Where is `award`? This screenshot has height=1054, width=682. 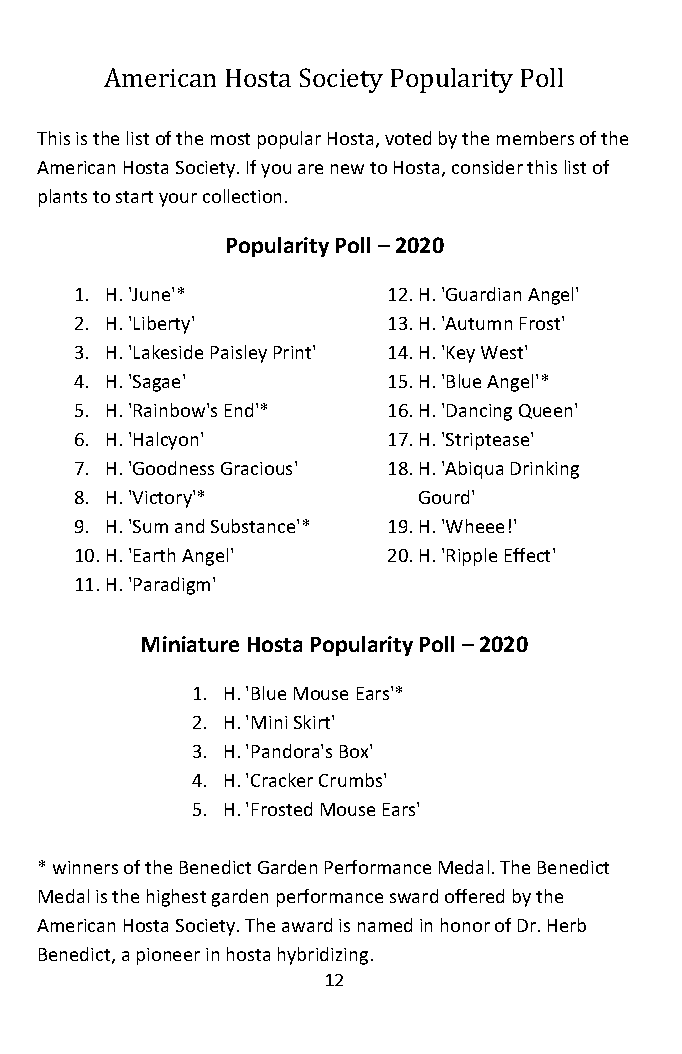 award is located at coordinates (307, 925).
